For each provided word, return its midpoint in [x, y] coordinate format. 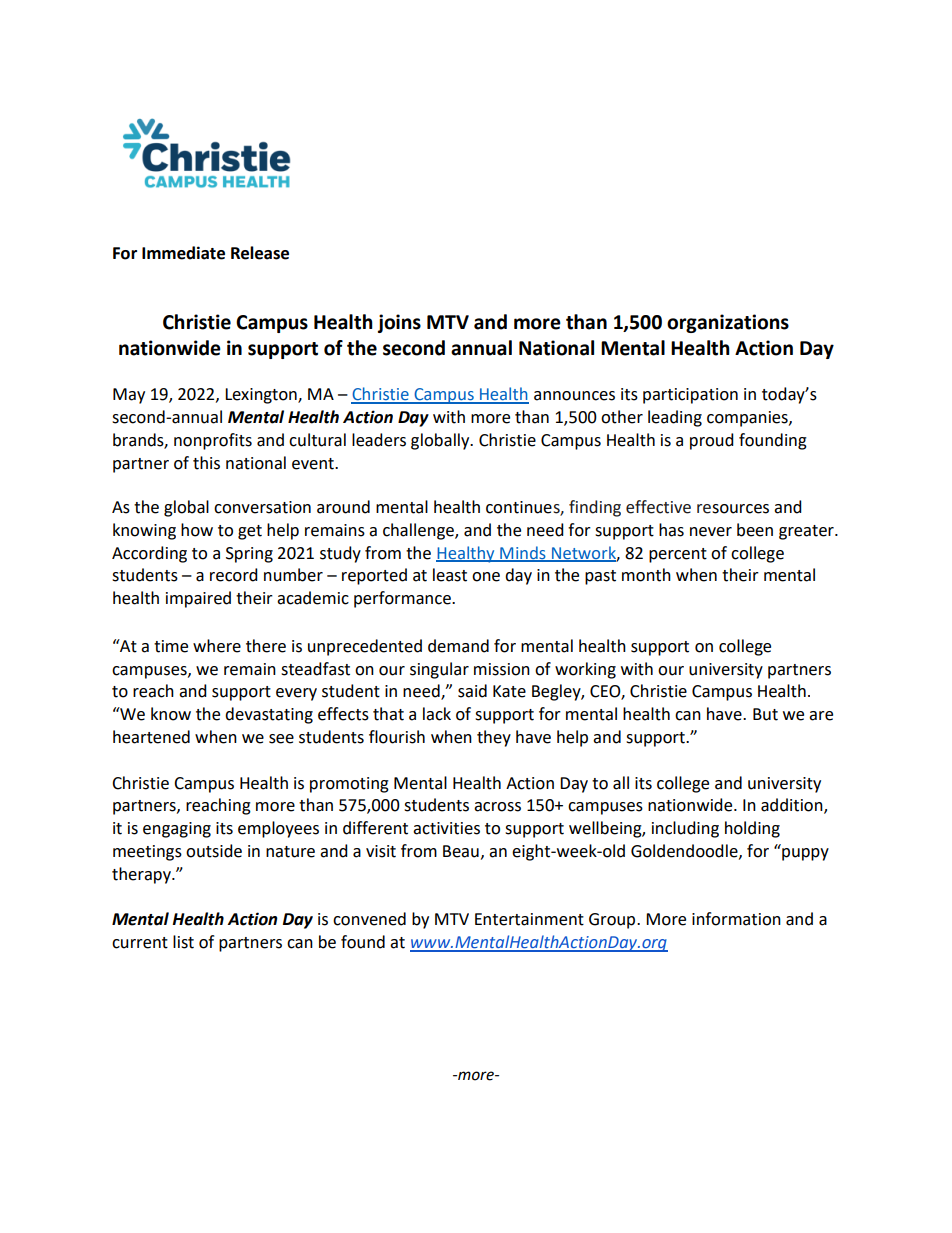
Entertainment [529, 919]
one [486, 577]
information [736, 919]
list [183, 942]
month [646, 575]
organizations [728, 323]
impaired [198, 599]
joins [399, 323]
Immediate [183, 253]
